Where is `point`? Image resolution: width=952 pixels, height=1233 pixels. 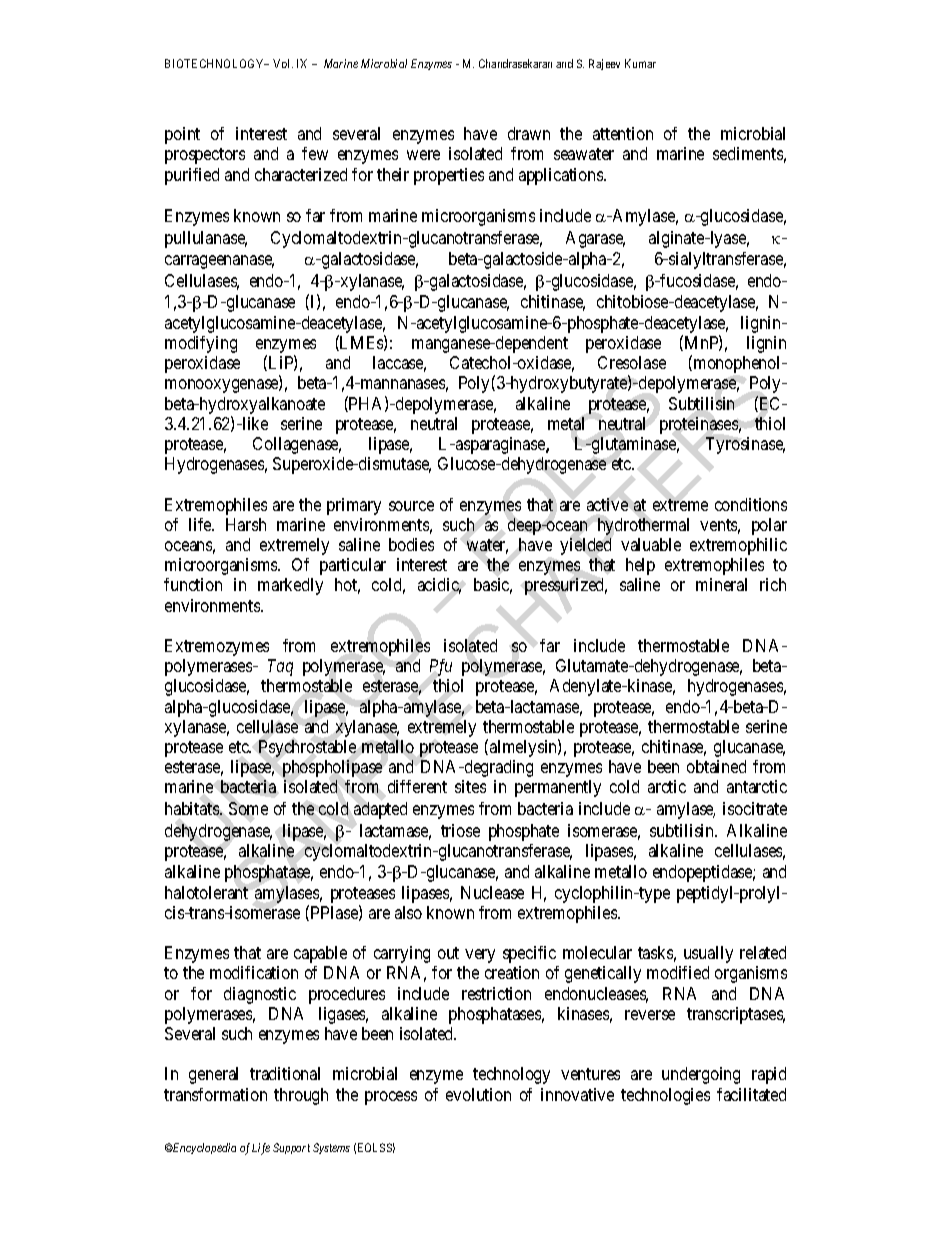
point is located at coordinates (182, 135).
